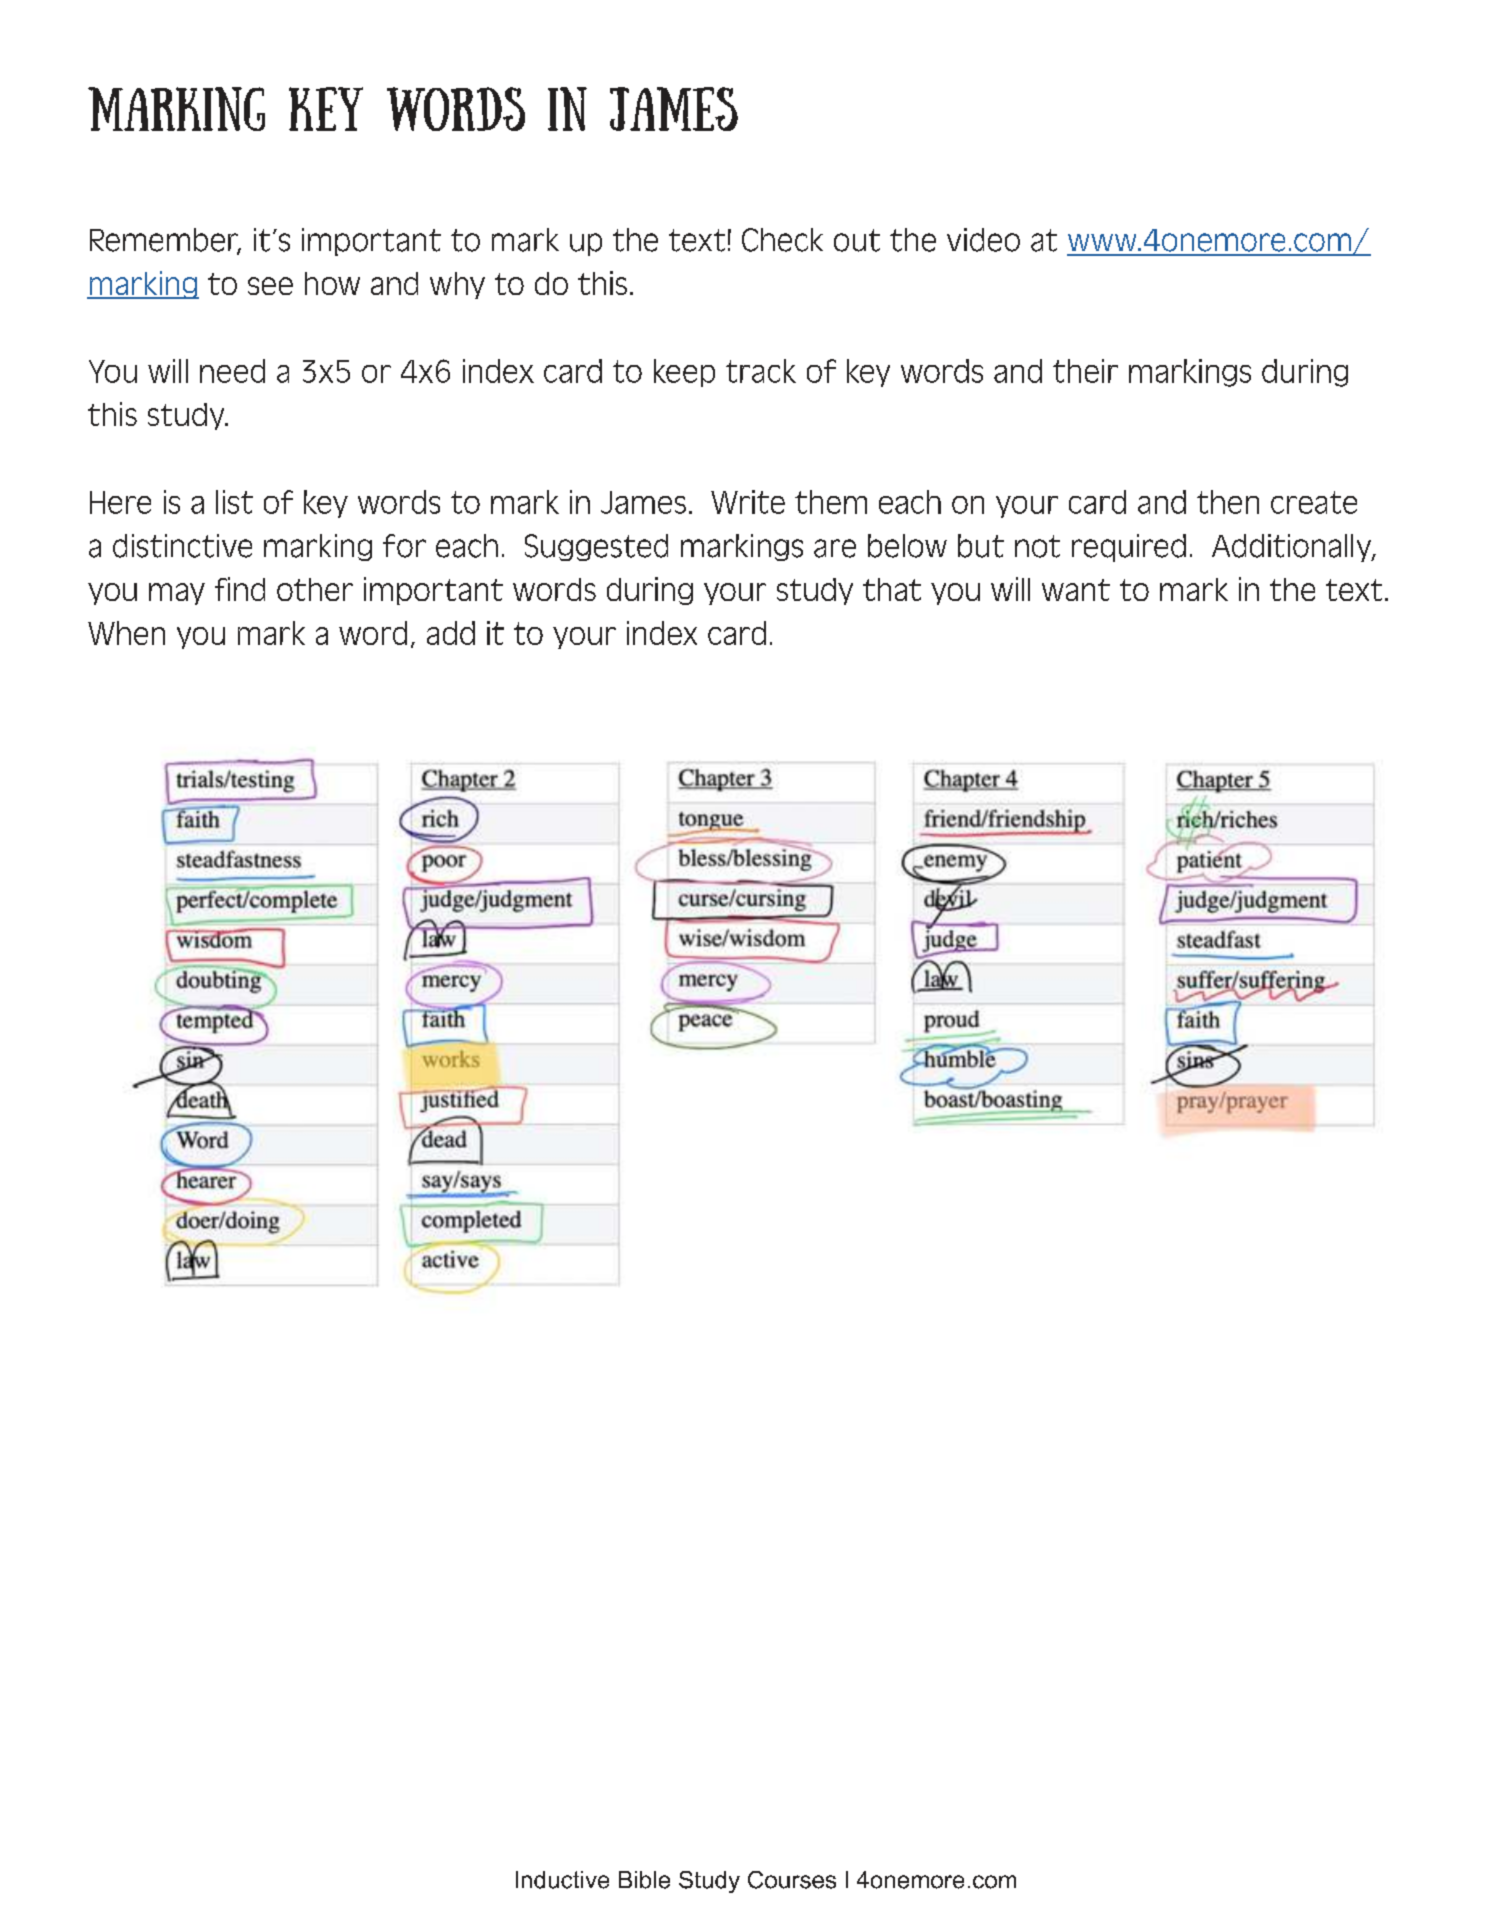 The height and width of the screenshot is (1923, 1486). Describe the element at coordinates (782, 240) in the screenshot. I see `Check` at that location.
